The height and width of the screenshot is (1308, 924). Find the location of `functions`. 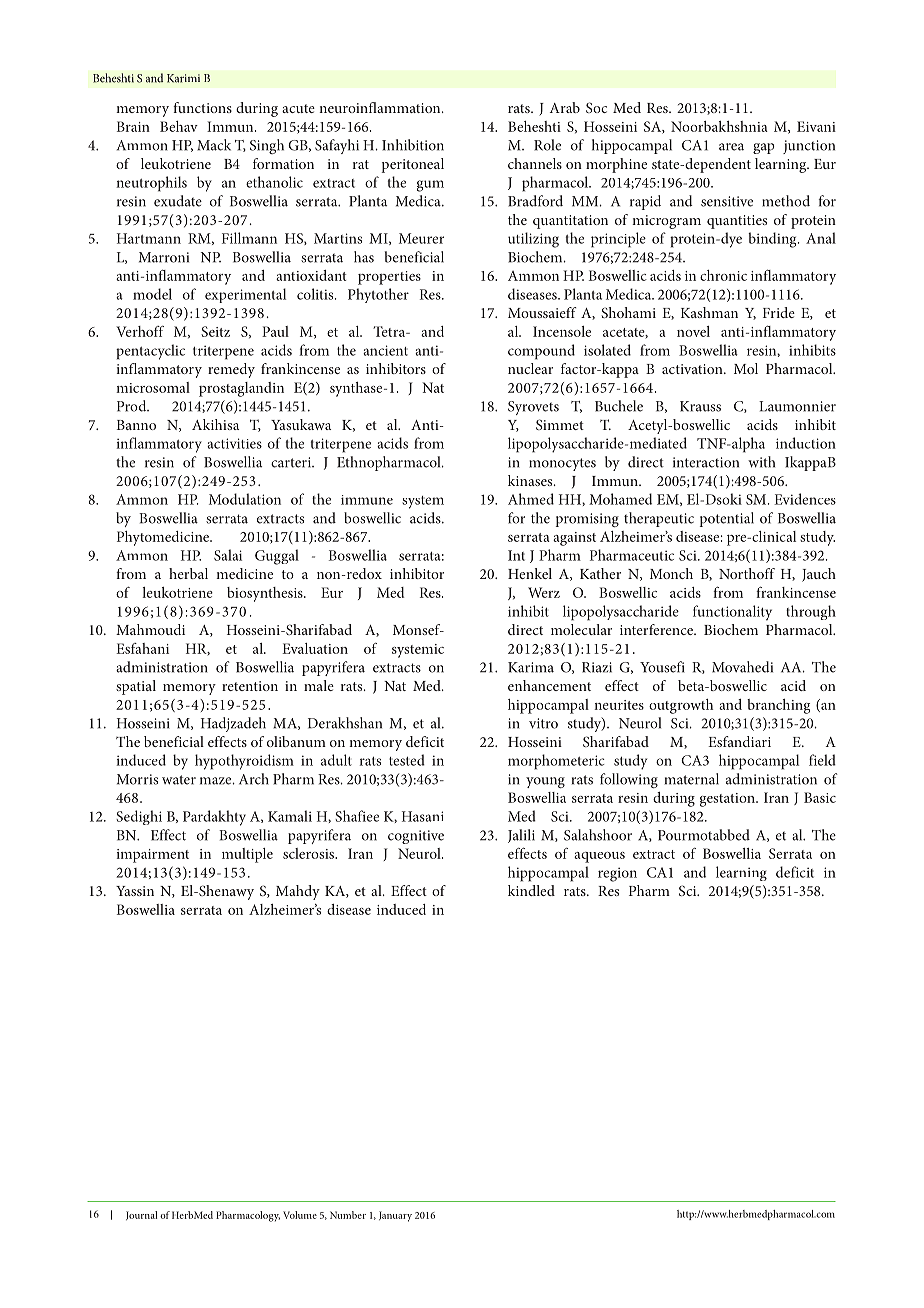

functions is located at coordinates (202, 107).
